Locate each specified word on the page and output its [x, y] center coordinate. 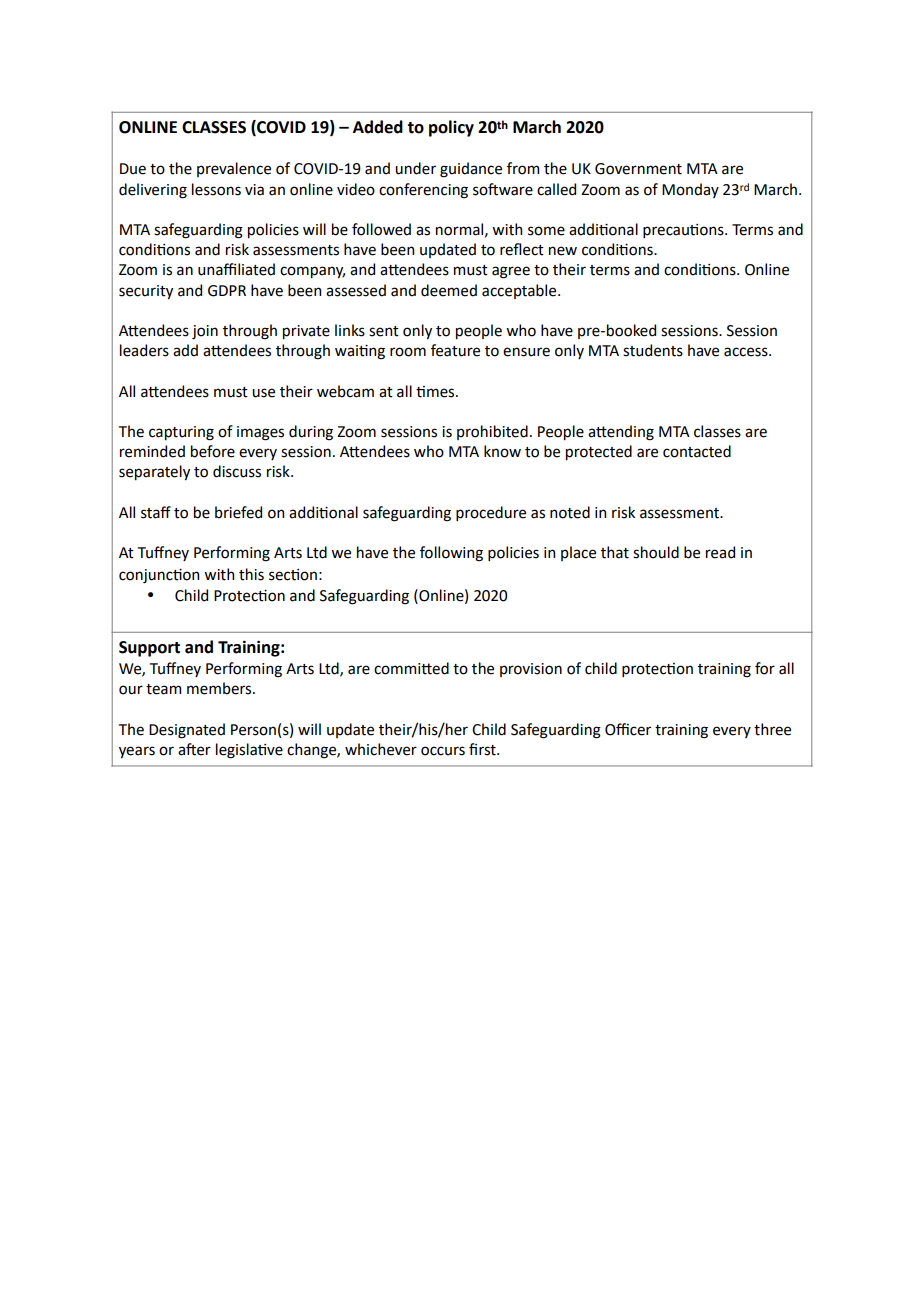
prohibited [492, 432]
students [653, 350]
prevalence [234, 169]
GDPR [227, 291]
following [451, 554]
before [213, 451]
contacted [697, 451]
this [251, 574]
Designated [187, 731]
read [720, 552]
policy [451, 128]
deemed [449, 290]
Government [638, 169]
